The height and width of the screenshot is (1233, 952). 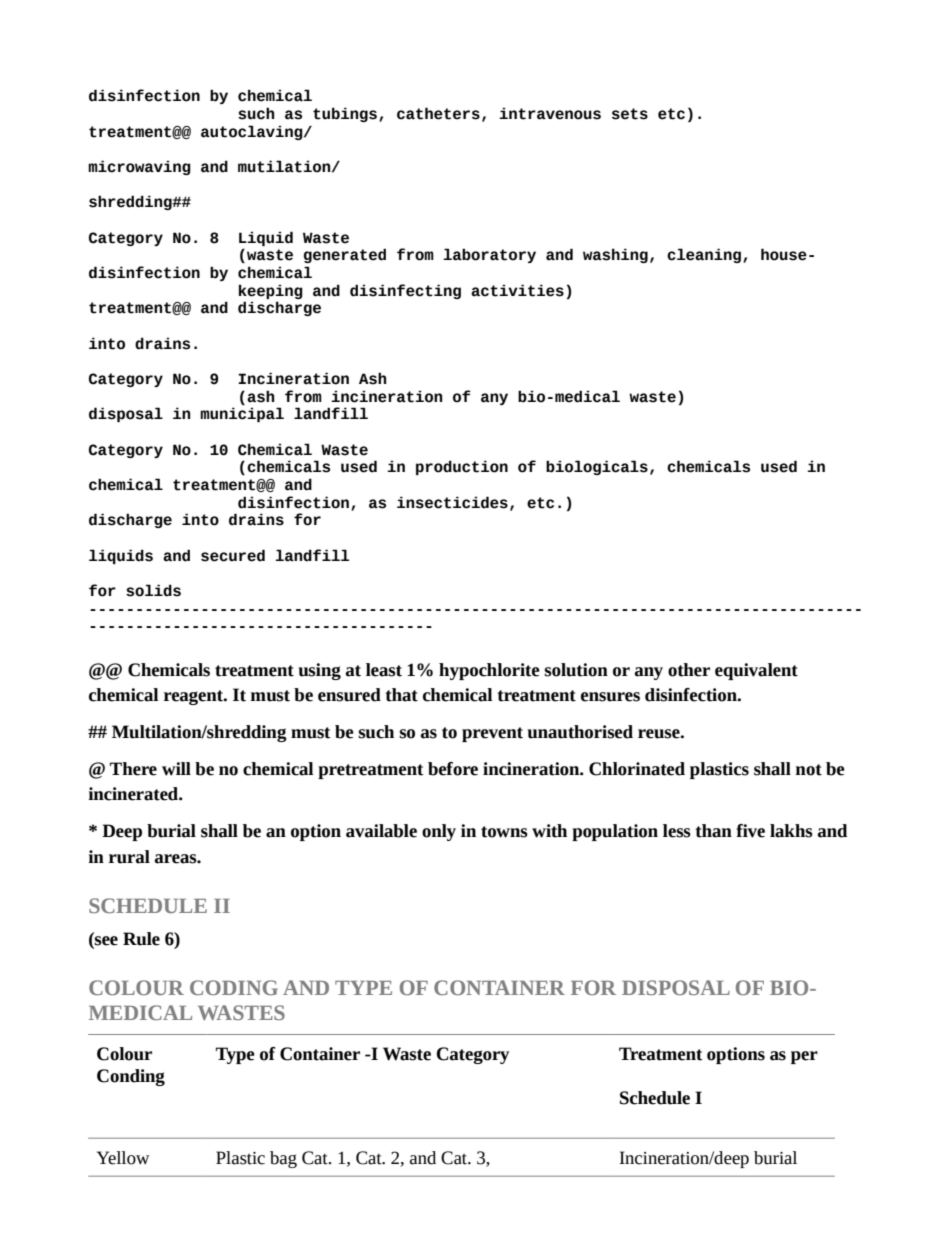 I want to click on biologicals, so click(x=597, y=467).
